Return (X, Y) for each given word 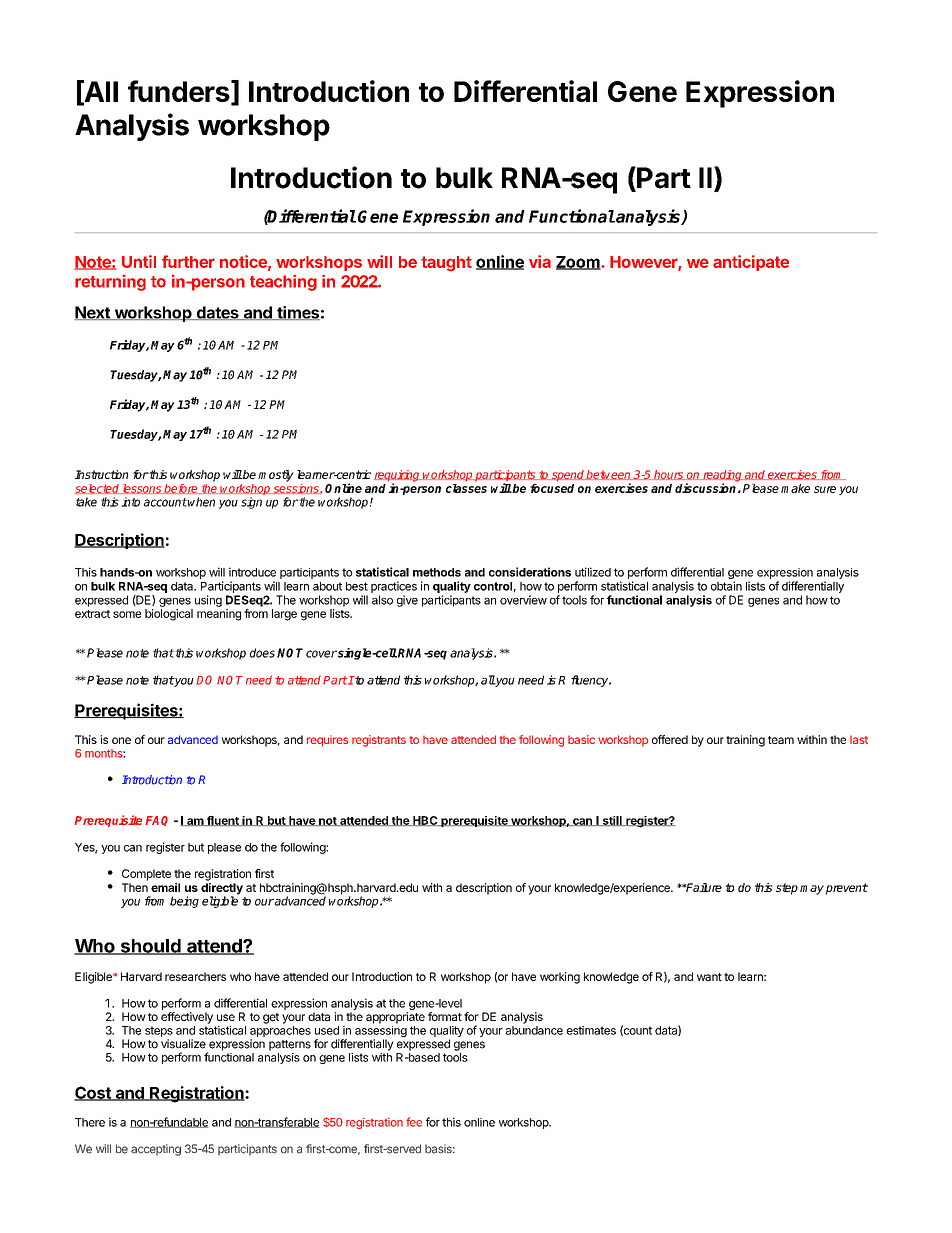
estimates (591, 1030)
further (188, 261)
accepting (156, 1150)
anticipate (751, 263)
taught (446, 264)
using (208, 601)
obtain (726, 586)
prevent (847, 889)
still (612, 821)
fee (414, 1122)
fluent (223, 821)
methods (437, 572)
